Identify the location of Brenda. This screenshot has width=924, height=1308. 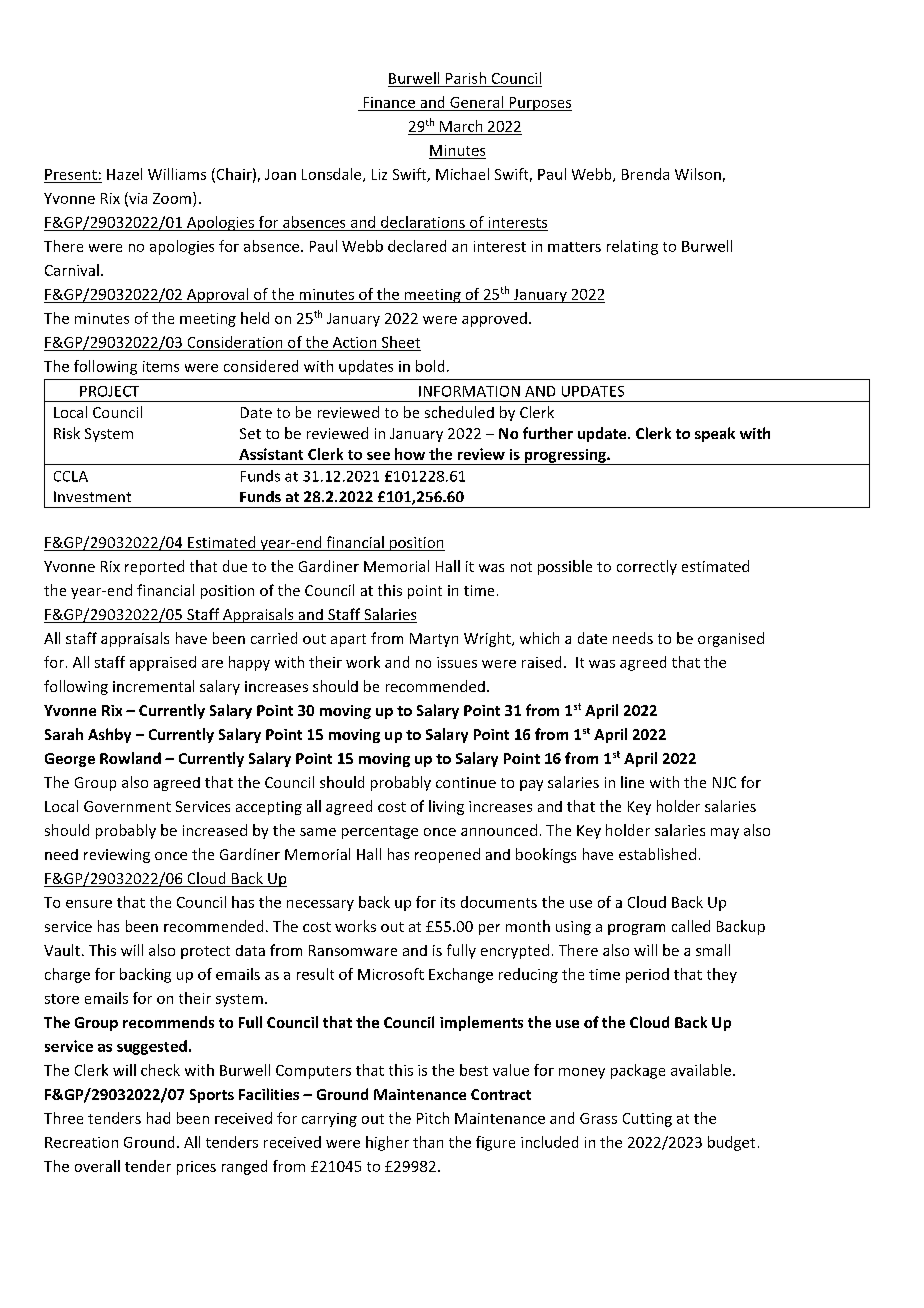
(645, 174).
